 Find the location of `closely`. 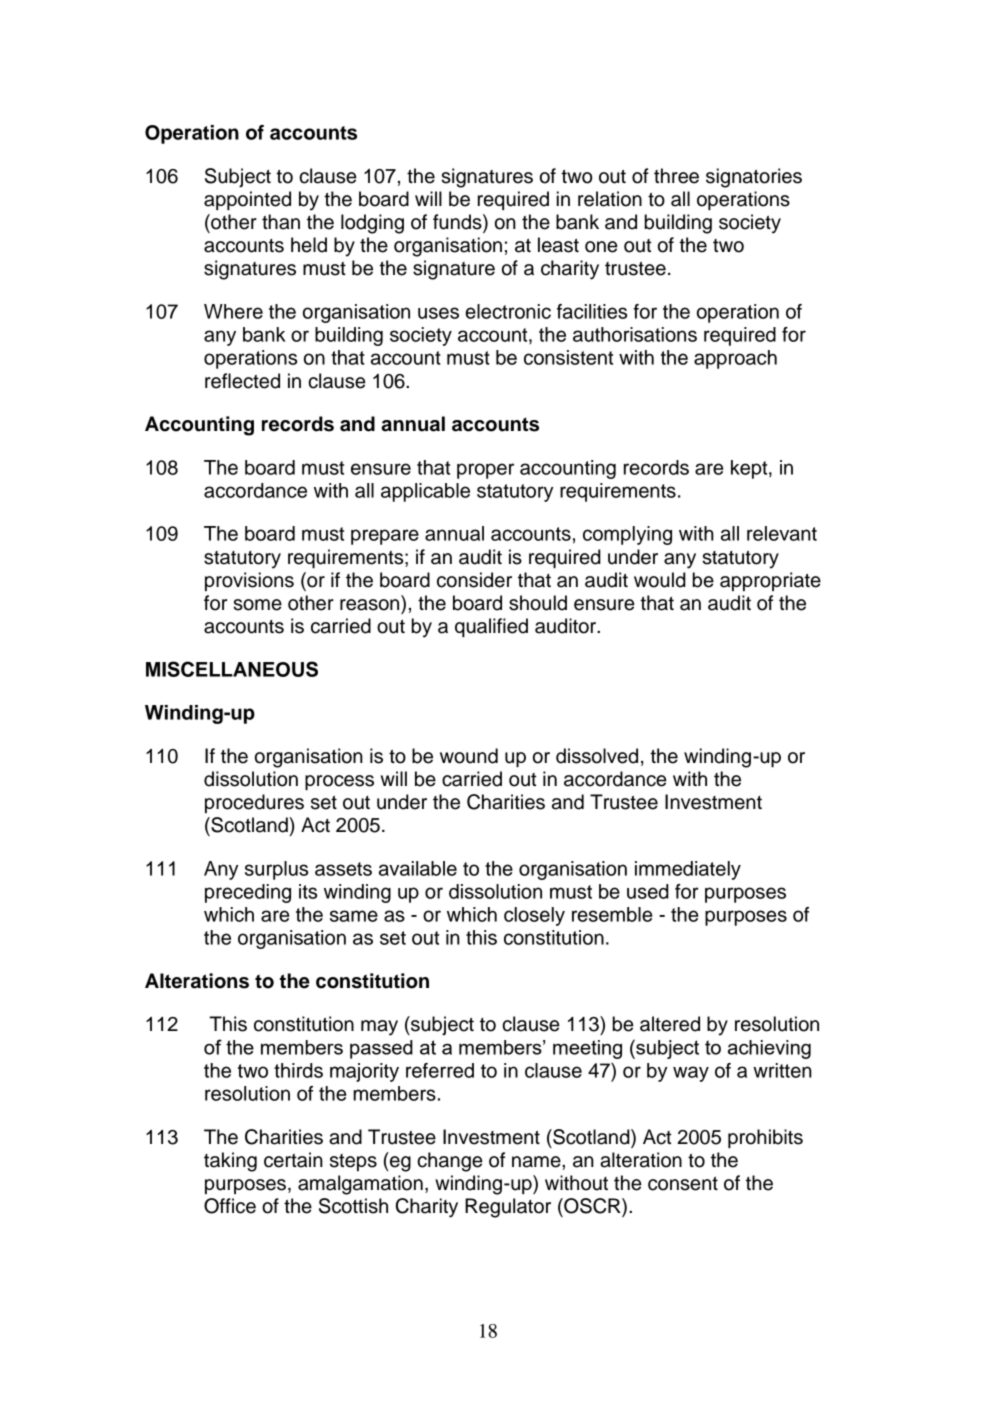

closely is located at coordinates (534, 916).
